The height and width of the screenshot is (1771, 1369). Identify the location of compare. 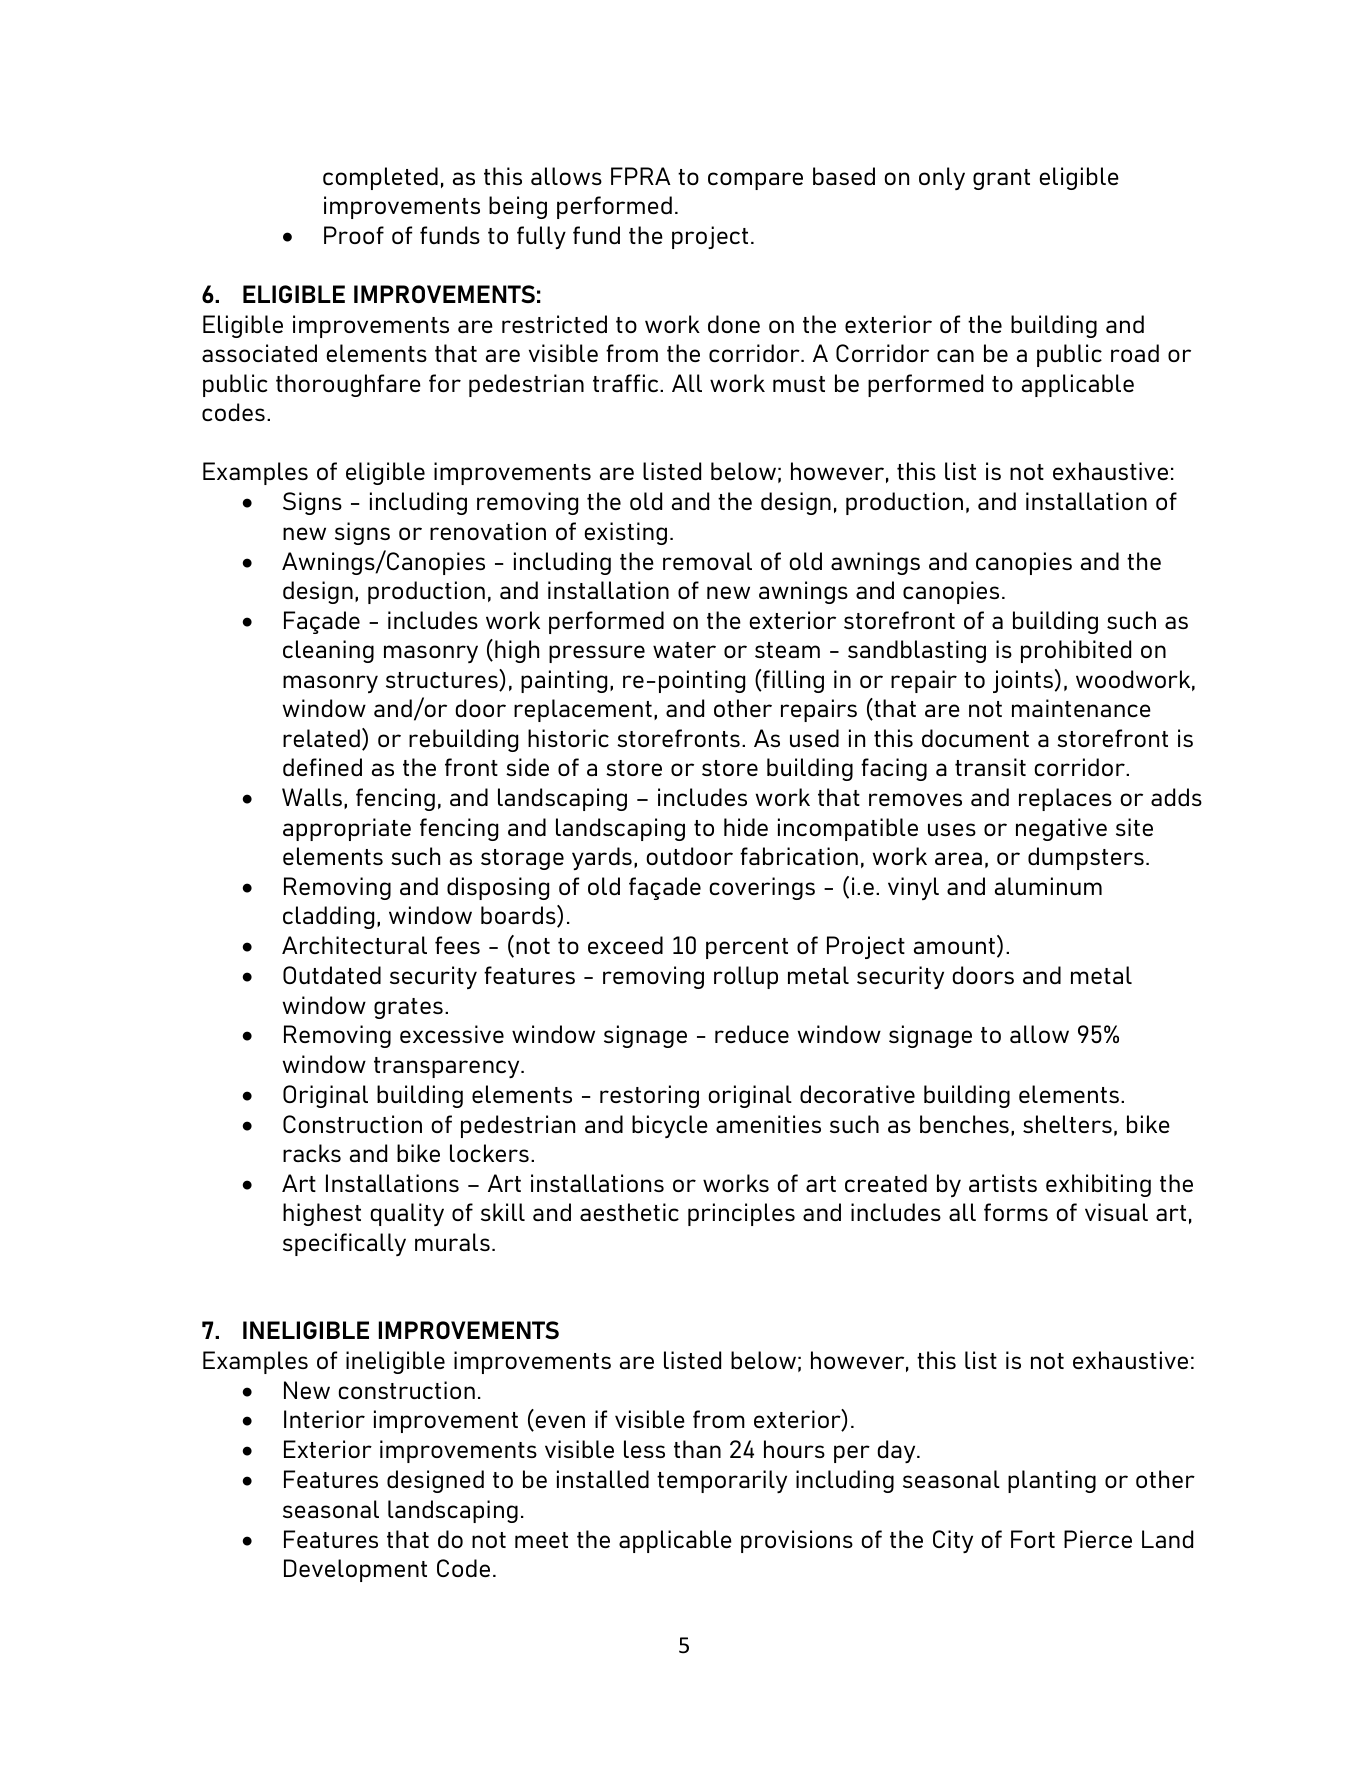
(755, 181).
